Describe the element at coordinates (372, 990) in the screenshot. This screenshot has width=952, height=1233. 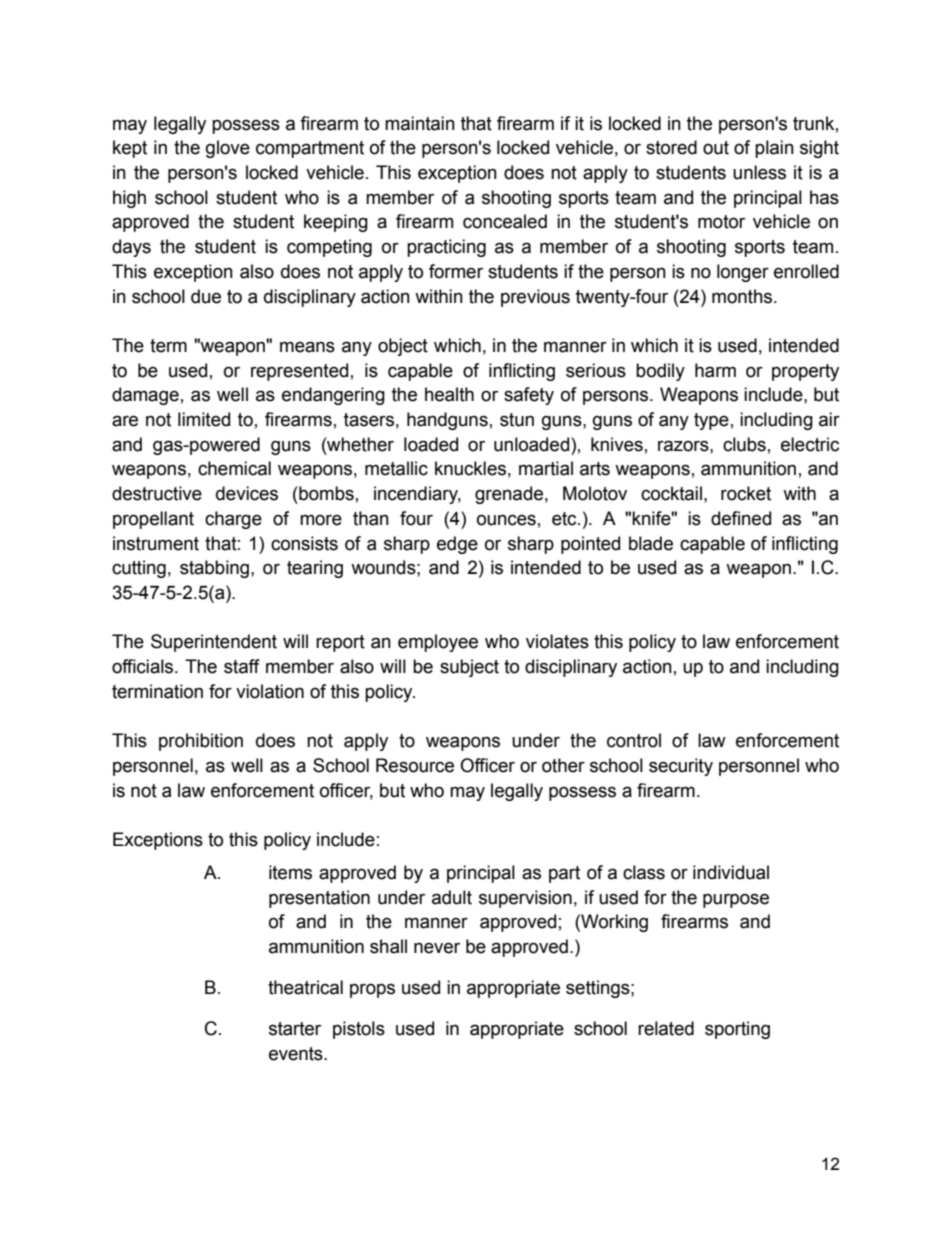
I see `props` at that location.
